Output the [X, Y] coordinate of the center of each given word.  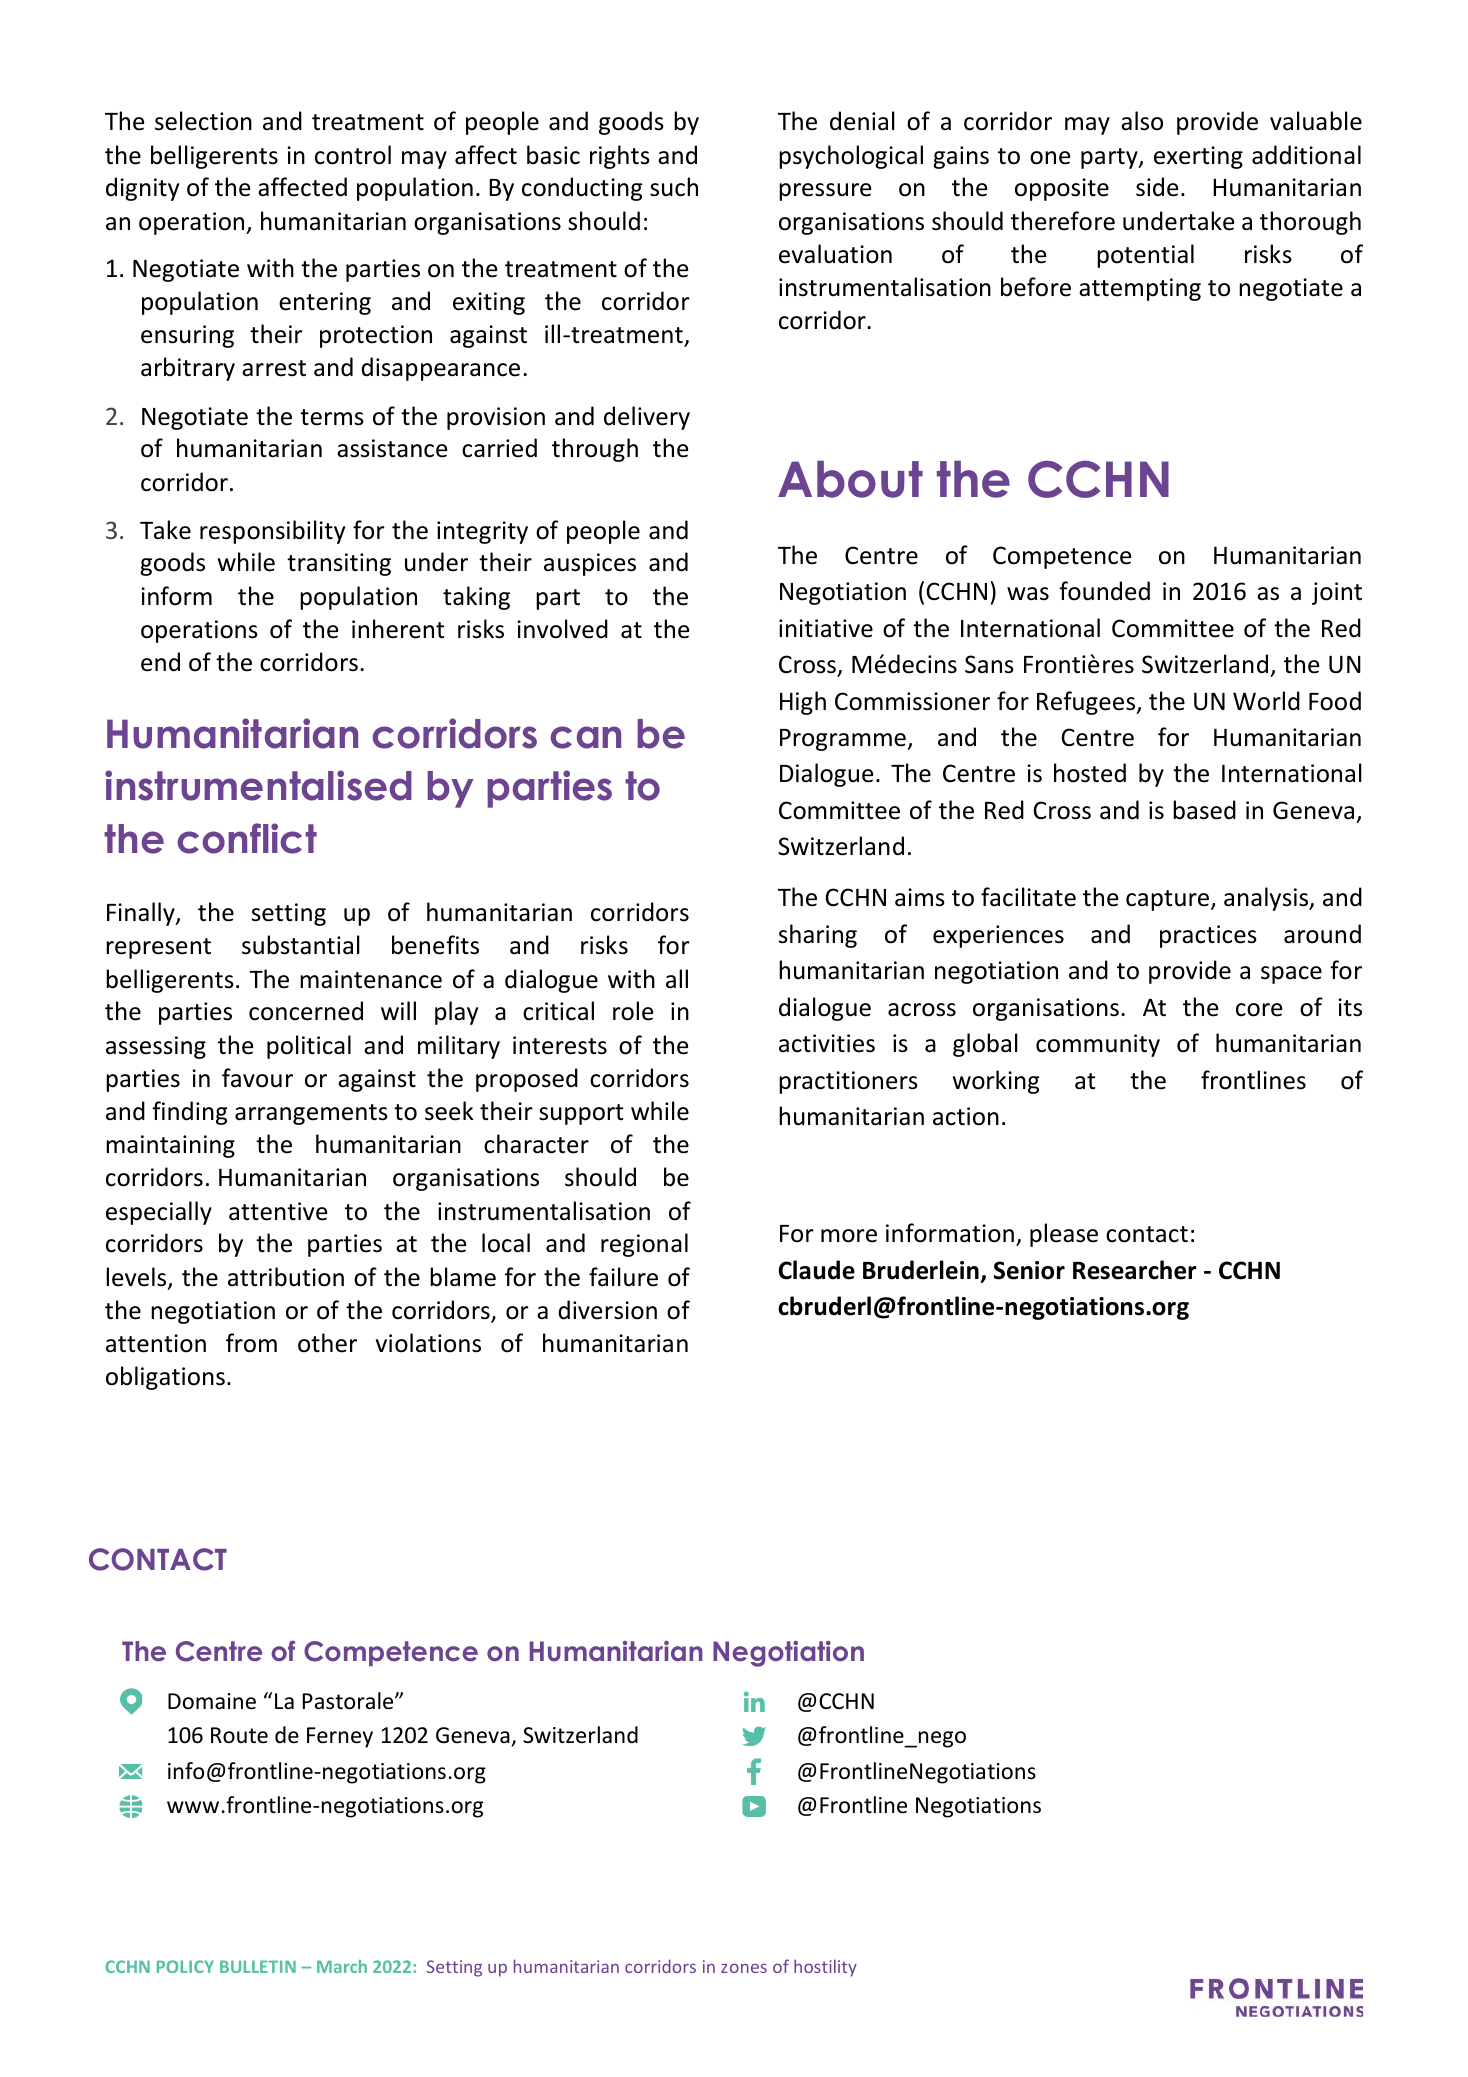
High [803, 703]
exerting [1198, 157]
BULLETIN [258, 1966]
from [251, 1343]
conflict [247, 838]
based [1204, 810]
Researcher [1135, 1270]
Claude [817, 1270]
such [674, 187]
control [353, 155]
